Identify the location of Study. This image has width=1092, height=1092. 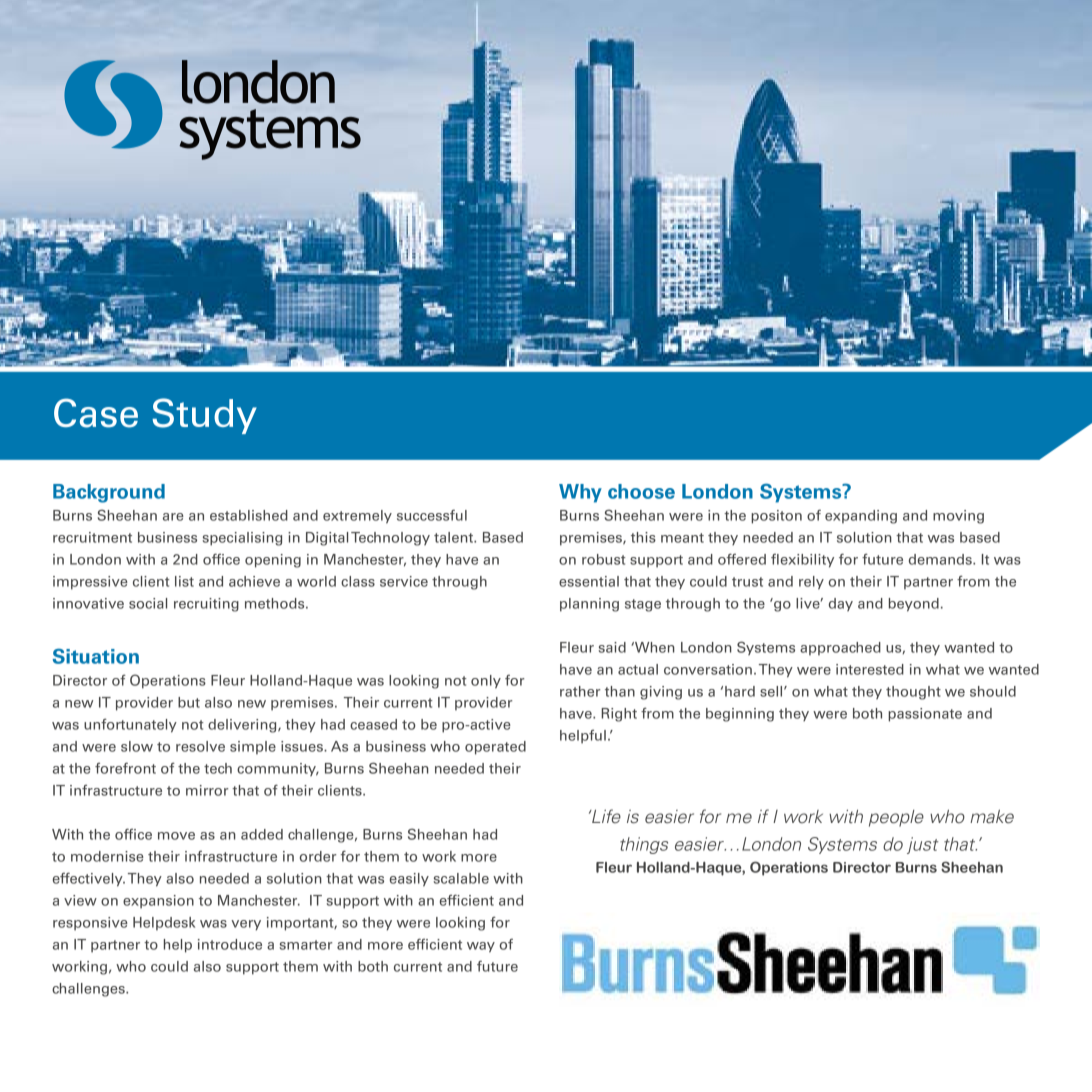
(204, 416).
